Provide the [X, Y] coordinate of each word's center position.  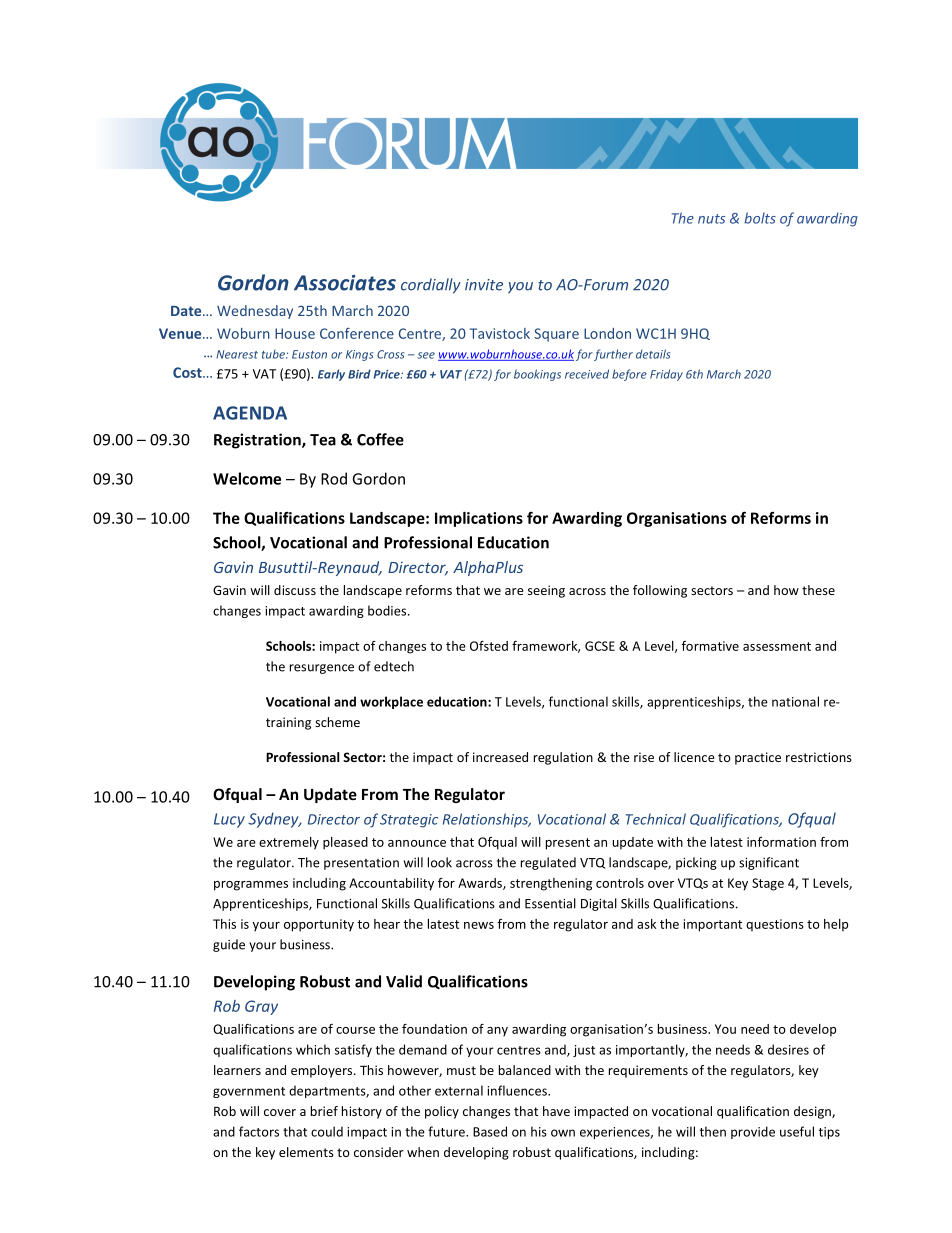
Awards [481, 884]
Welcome [247, 478]
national [795, 701]
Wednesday [255, 312]
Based [490, 1131]
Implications [479, 519]
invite [484, 285]
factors [259, 1131]
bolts [760, 218]
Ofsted [489, 646]
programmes [251, 886]
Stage [768, 884]
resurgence [322, 669]
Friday [666, 375]
